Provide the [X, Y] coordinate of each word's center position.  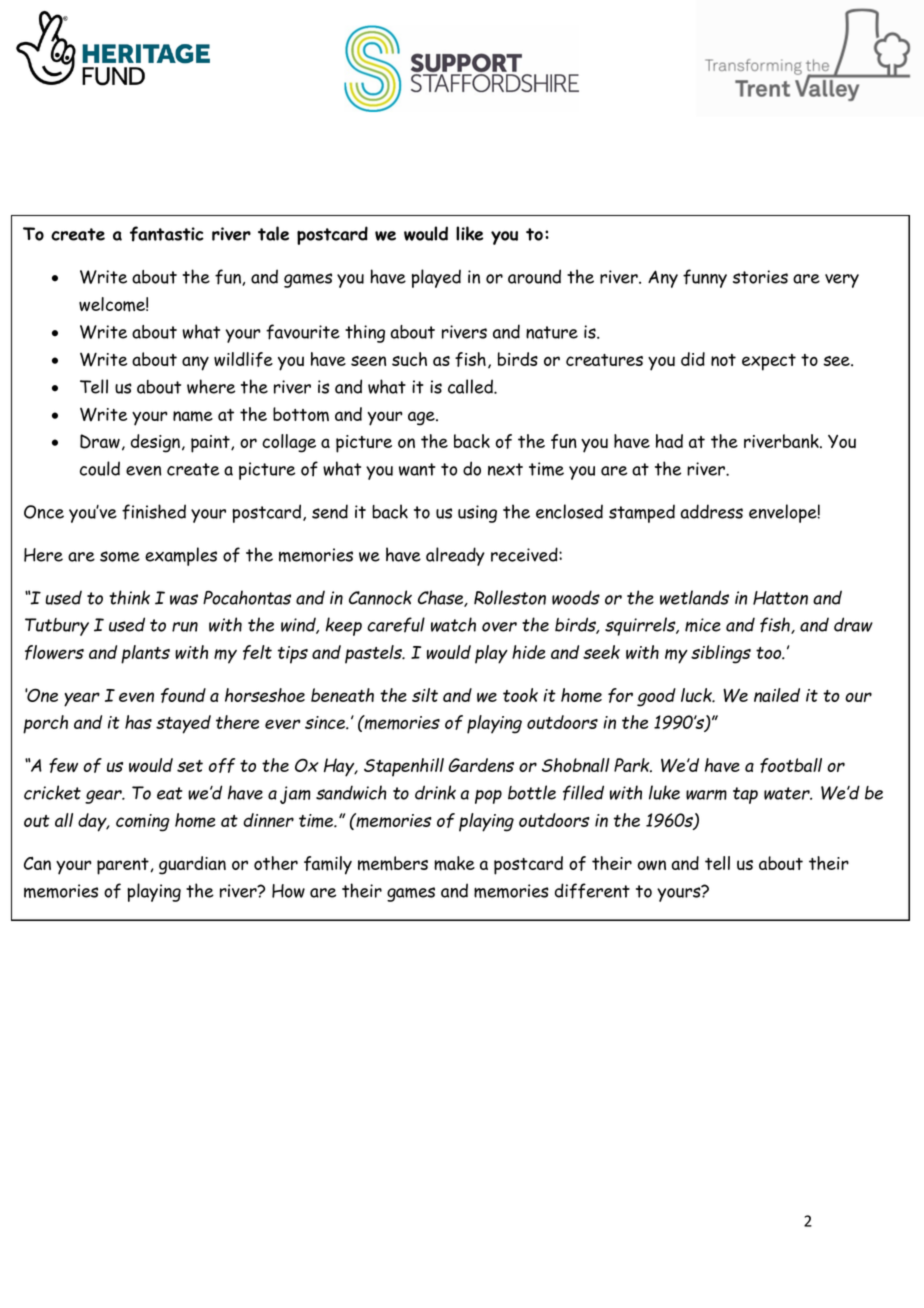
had [669, 441]
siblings [721, 654]
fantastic [167, 234]
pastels [374, 654]
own [652, 865]
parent [123, 866]
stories [760, 277]
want [417, 469]
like [469, 233]
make [454, 863]
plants [145, 654]
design [155, 443]
